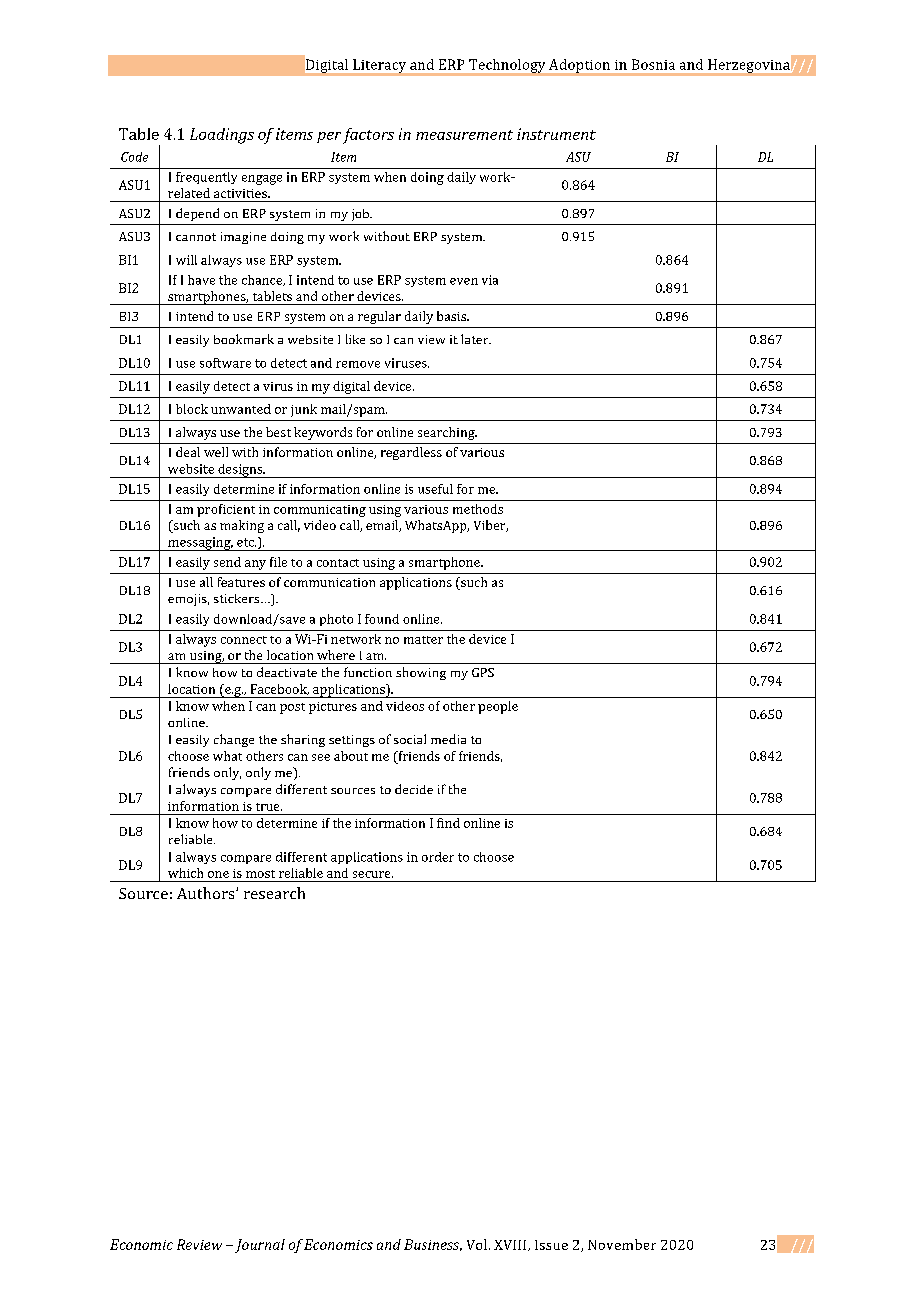  I want to click on function, so click(368, 672).
